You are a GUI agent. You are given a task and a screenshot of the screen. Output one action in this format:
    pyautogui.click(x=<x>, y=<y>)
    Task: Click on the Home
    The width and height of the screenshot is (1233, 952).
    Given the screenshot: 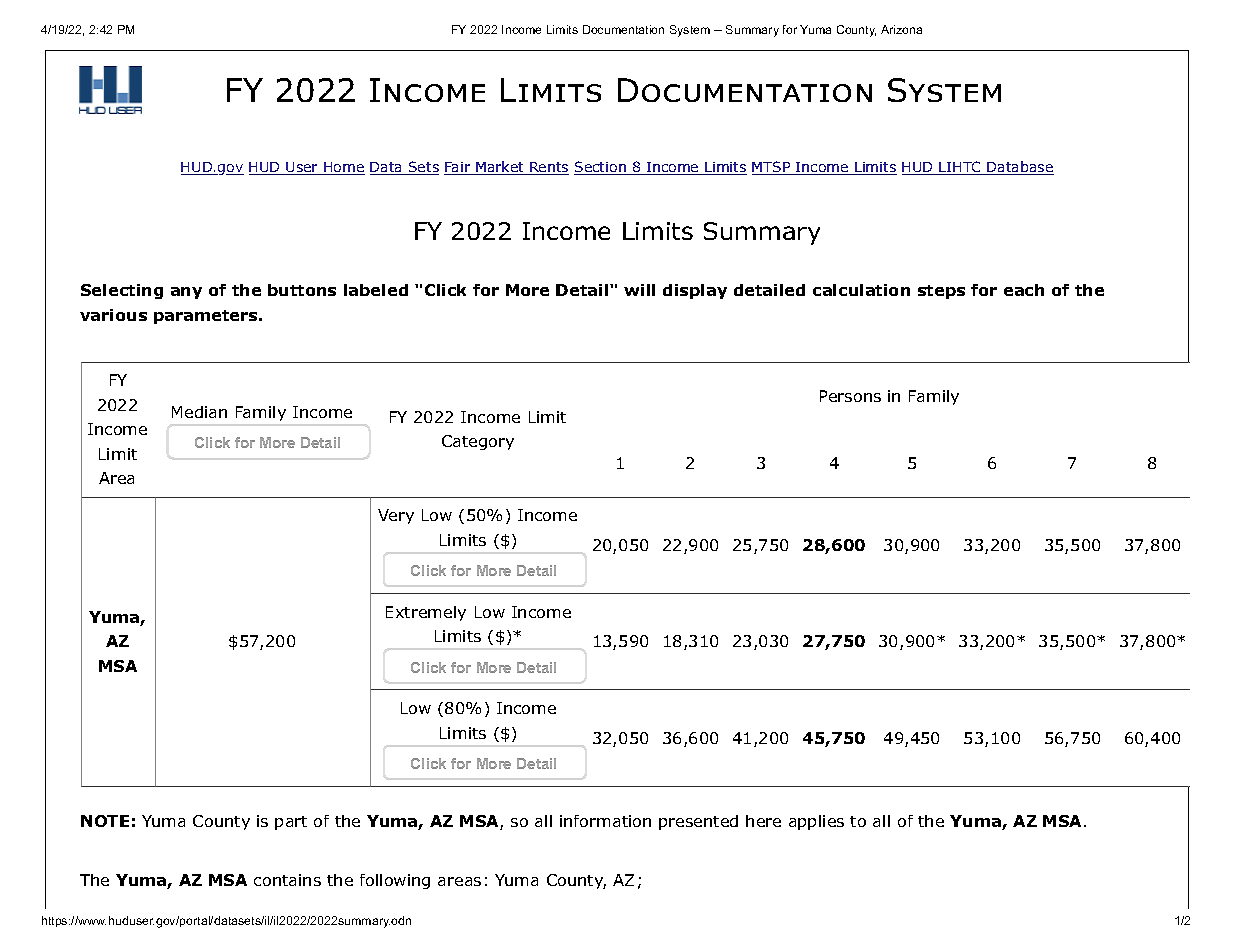 What is the action you would take?
    pyautogui.click(x=343, y=168)
